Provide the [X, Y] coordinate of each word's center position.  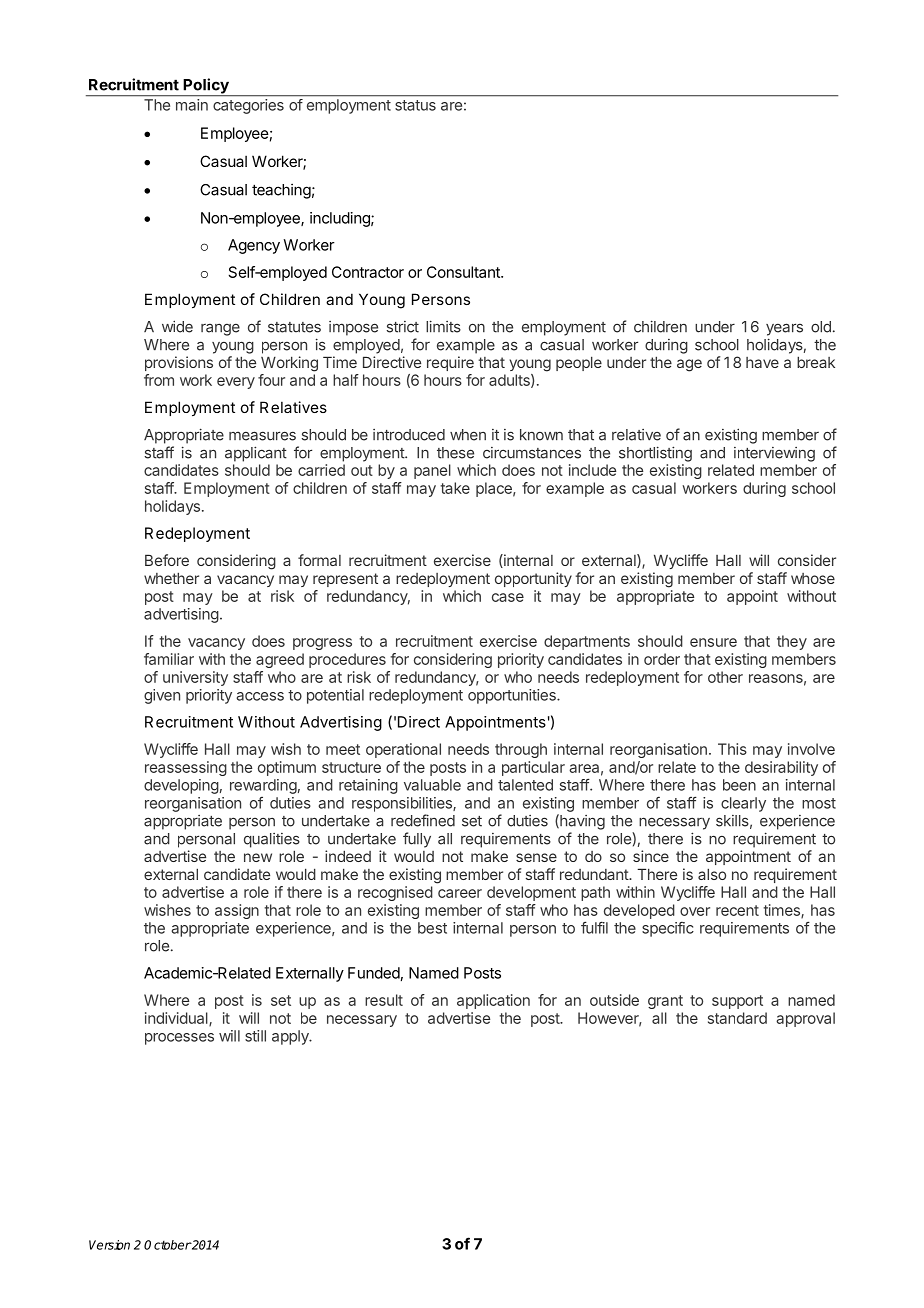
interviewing [774, 454]
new [258, 857]
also [712, 874]
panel [432, 471]
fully [417, 840]
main [192, 105]
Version [109, 1245]
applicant [256, 454]
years [784, 329]
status [415, 105]
